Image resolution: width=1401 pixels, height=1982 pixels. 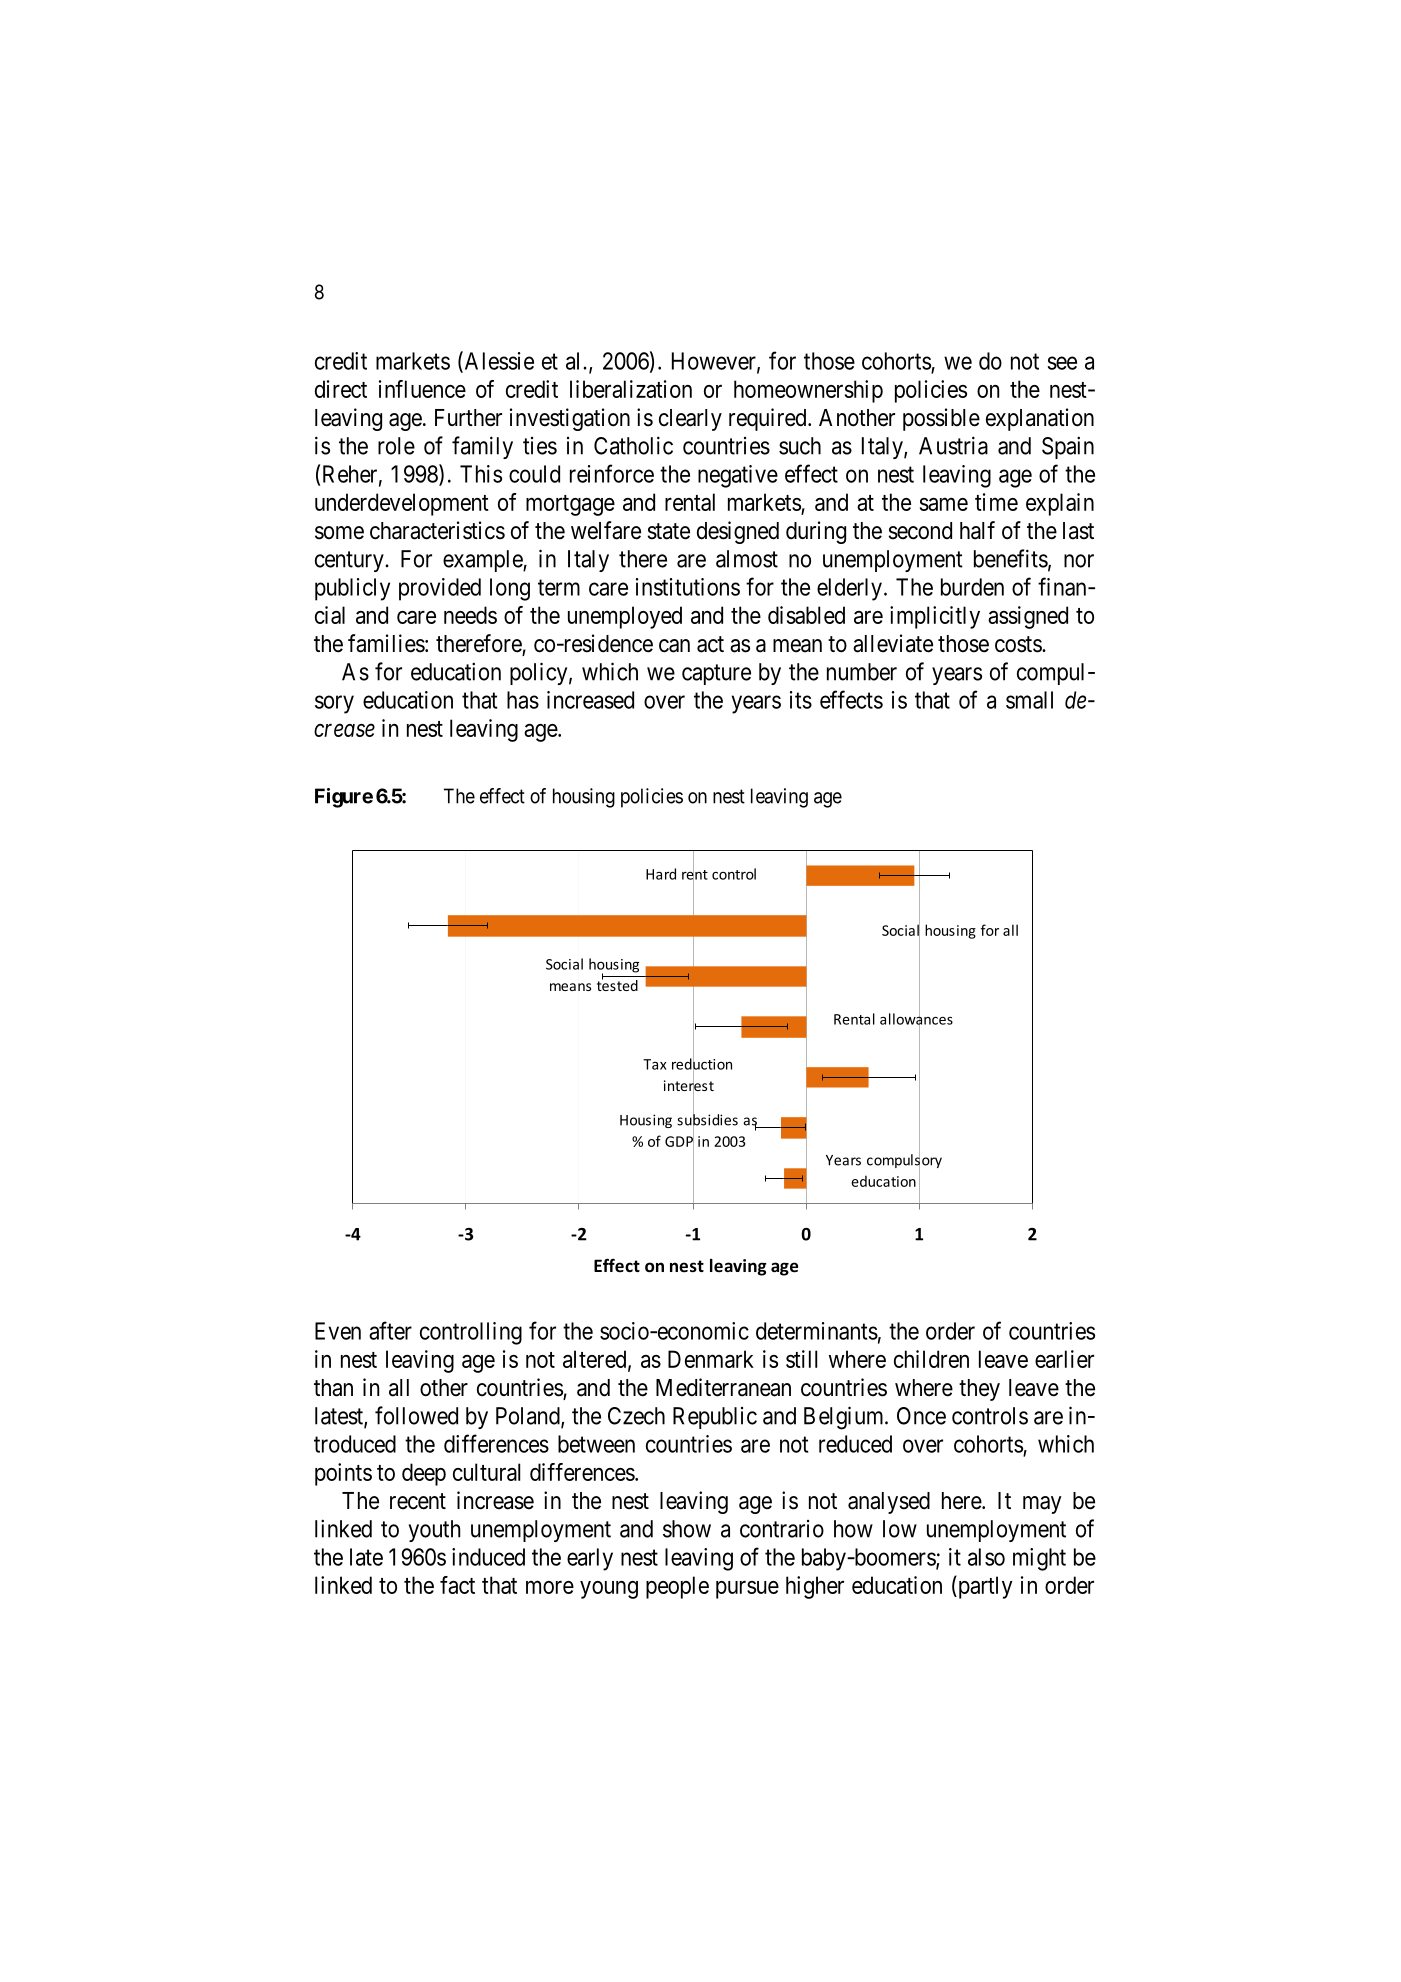 I want to click on allowances, so click(x=916, y=1019).
